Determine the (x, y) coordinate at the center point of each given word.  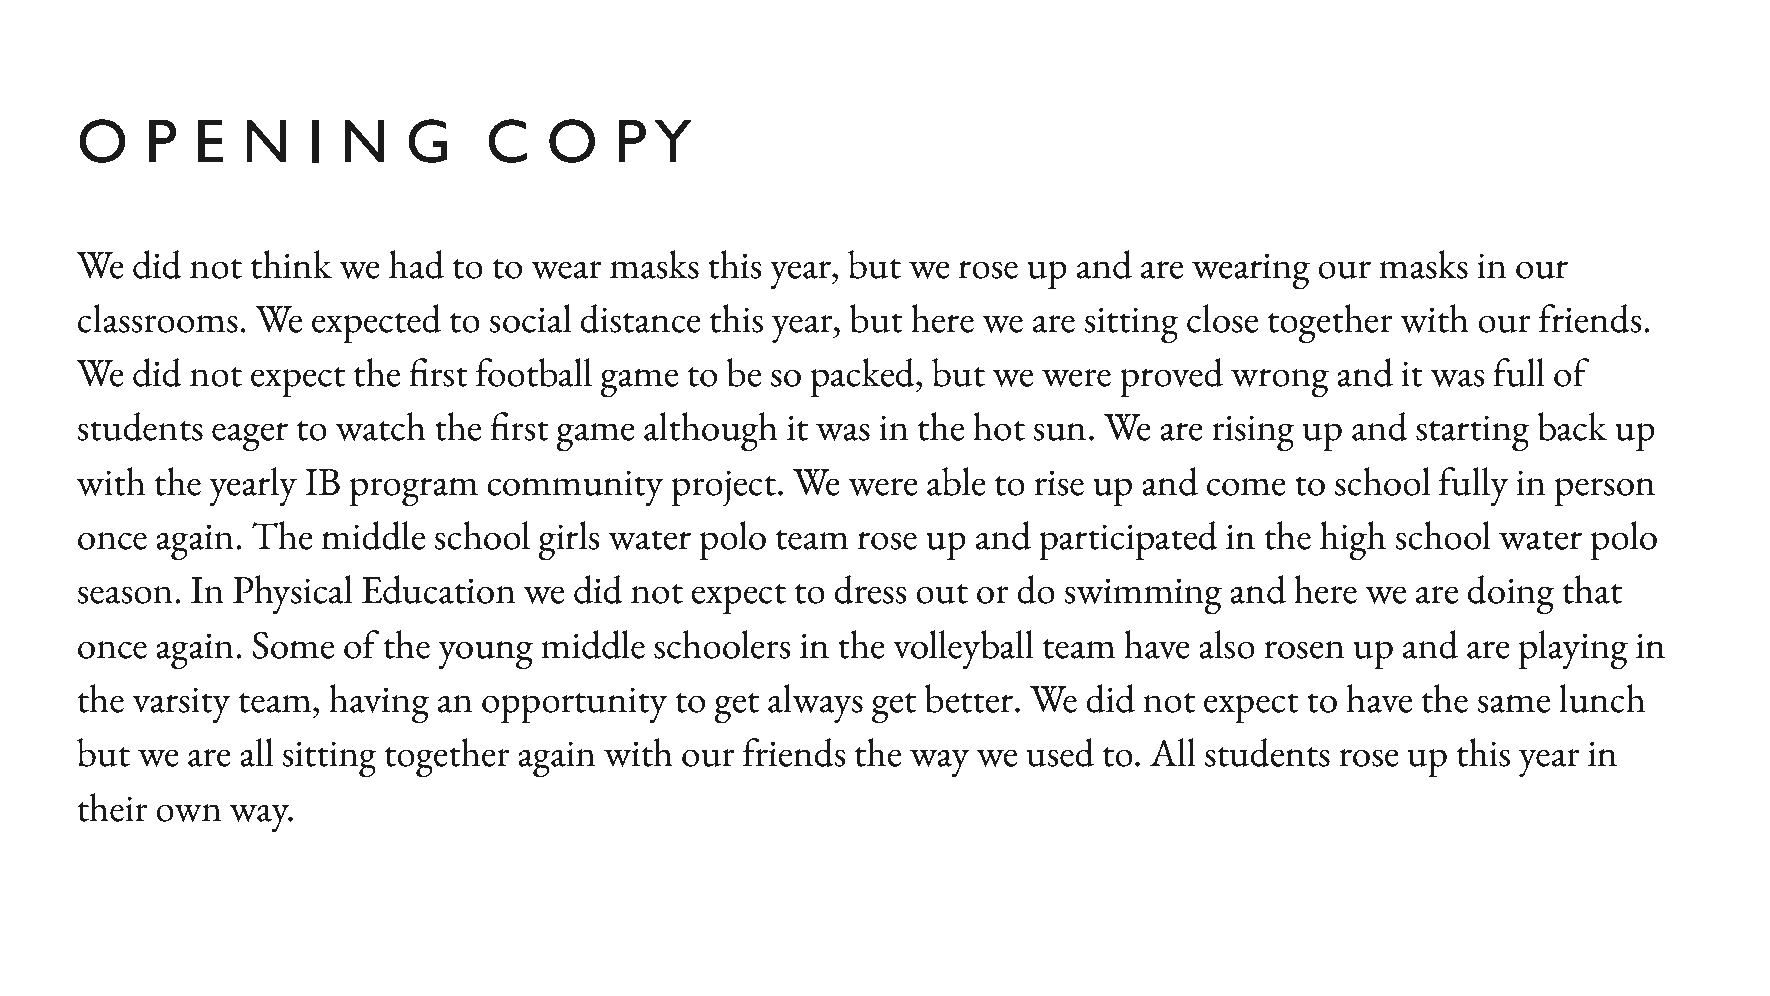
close (1222, 318)
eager (250, 437)
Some (293, 645)
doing (1511, 595)
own (188, 813)
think (291, 264)
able (956, 481)
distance (641, 318)
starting (1473, 433)
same (1513, 704)
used (1060, 752)
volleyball (963, 649)
